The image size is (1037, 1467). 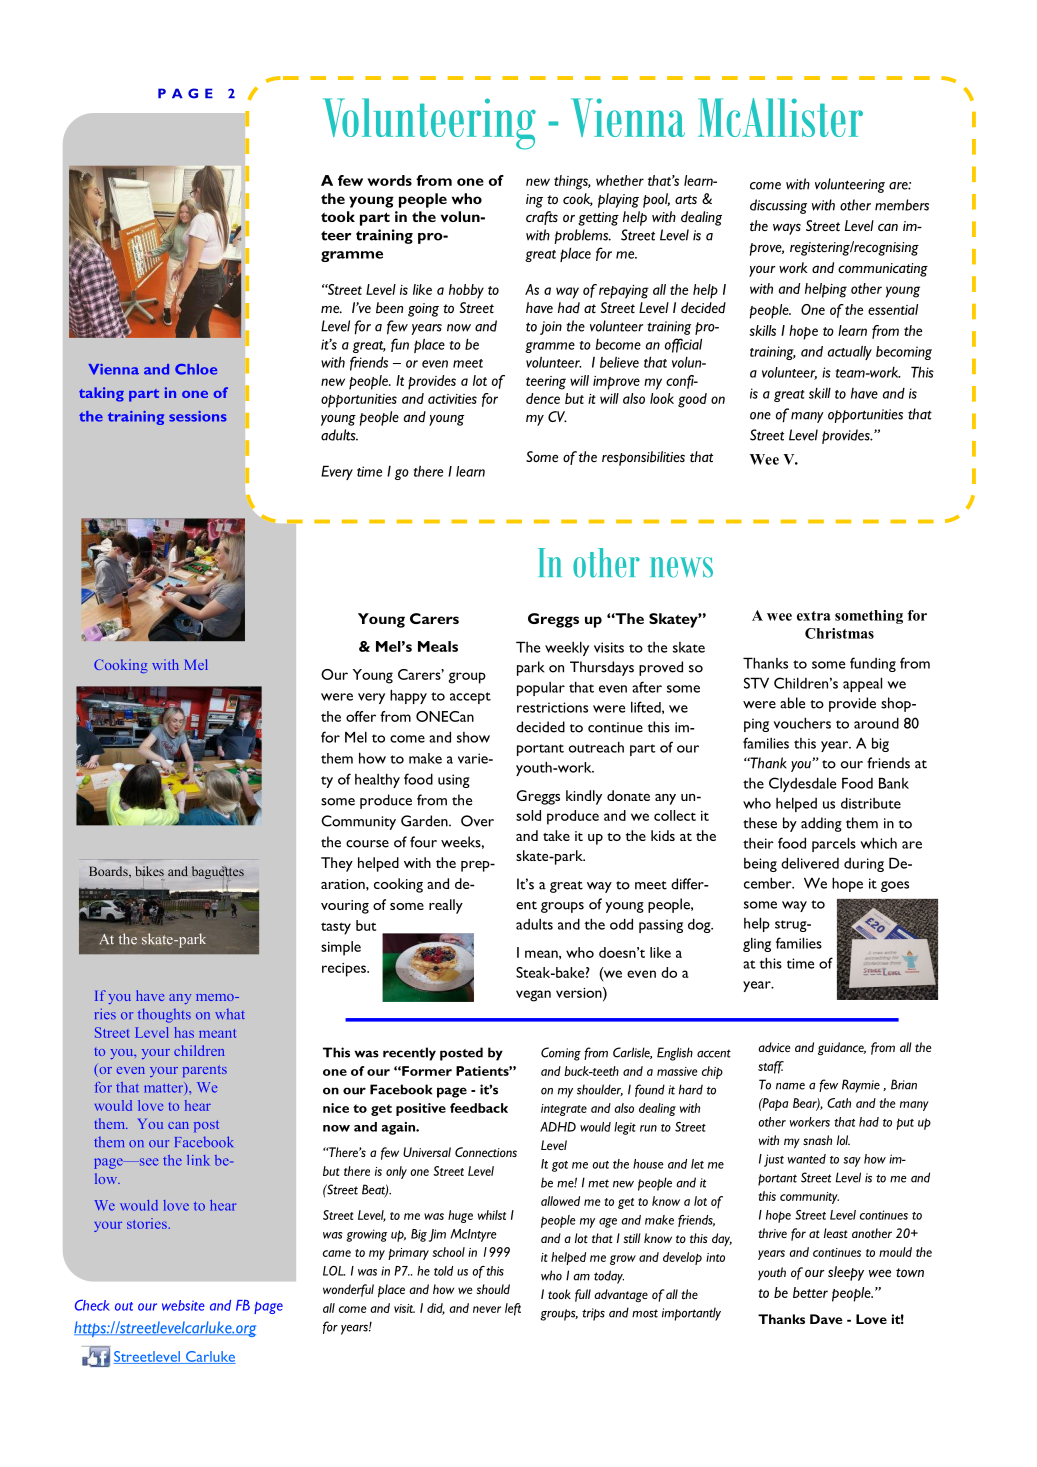 What do you see at coordinates (184, 1032) in the screenshot?
I see `has` at bounding box center [184, 1032].
